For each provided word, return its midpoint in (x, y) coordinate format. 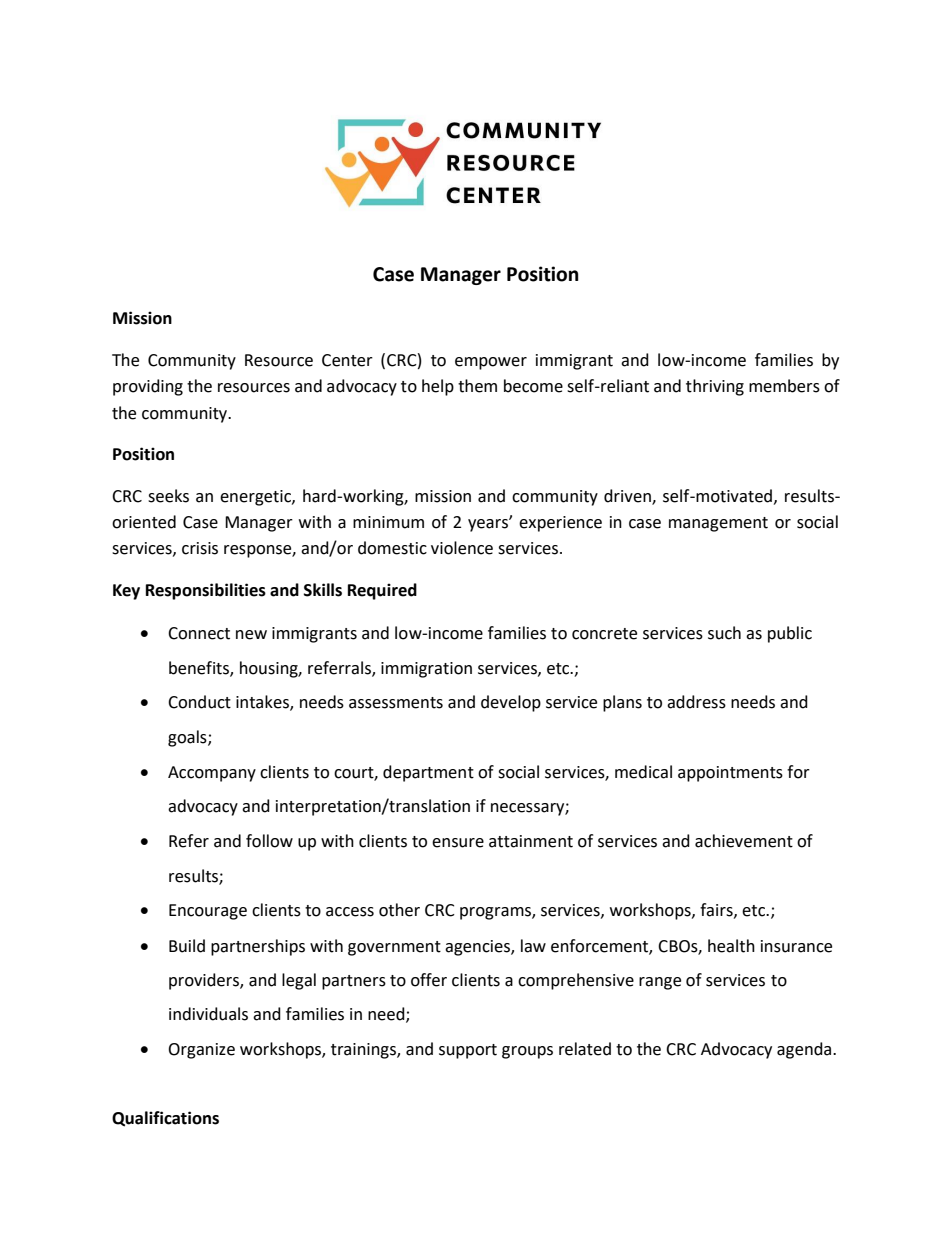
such (724, 633)
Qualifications (165, 1119)
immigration (426, 670)
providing (148, 387)
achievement (744, 841)
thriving (715, 387)
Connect (199, 633)
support (468, 1051)
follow (269, 841)
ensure (458, 843)
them (477, 386)
